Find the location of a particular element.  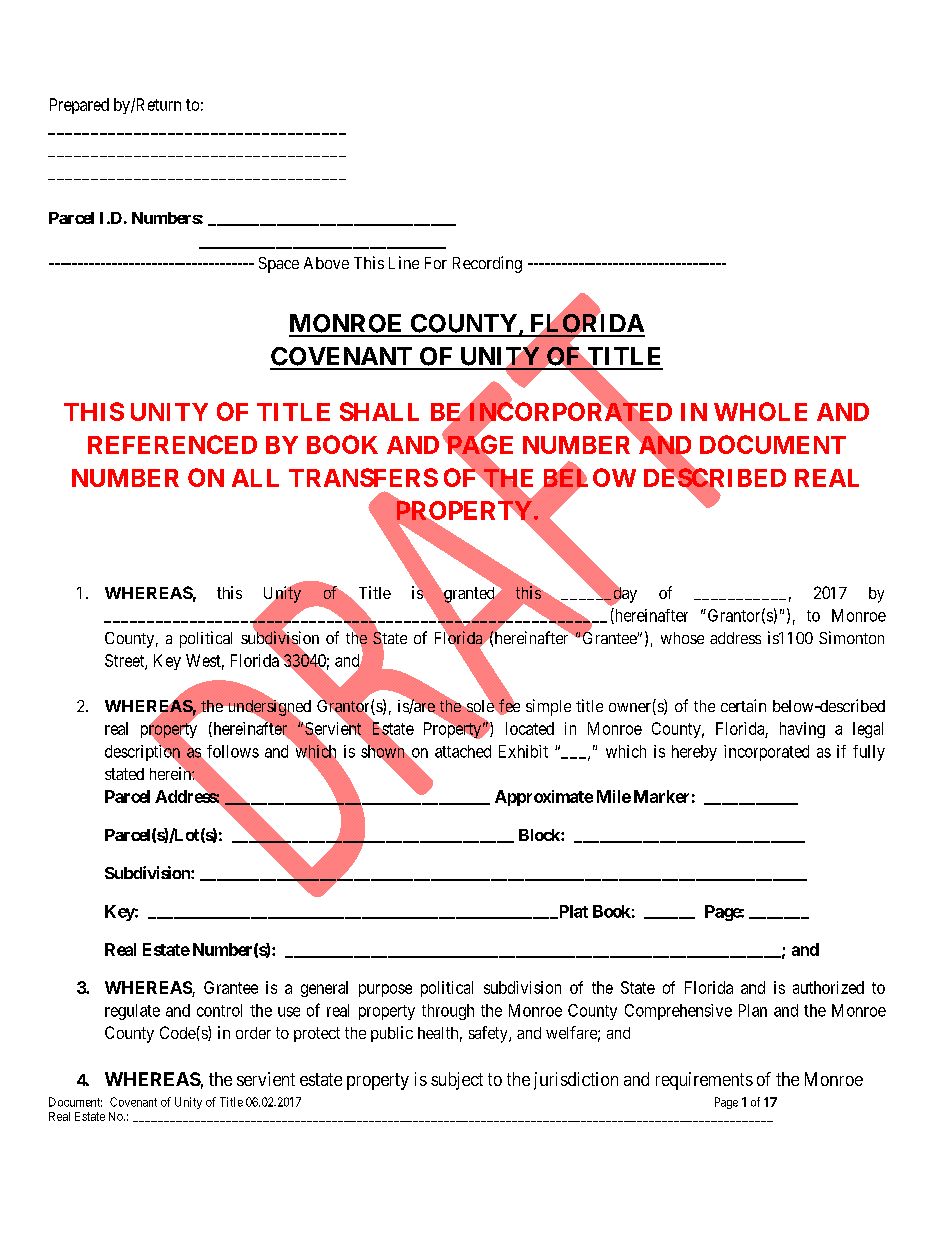

For is located at coordinates (436, 263).
